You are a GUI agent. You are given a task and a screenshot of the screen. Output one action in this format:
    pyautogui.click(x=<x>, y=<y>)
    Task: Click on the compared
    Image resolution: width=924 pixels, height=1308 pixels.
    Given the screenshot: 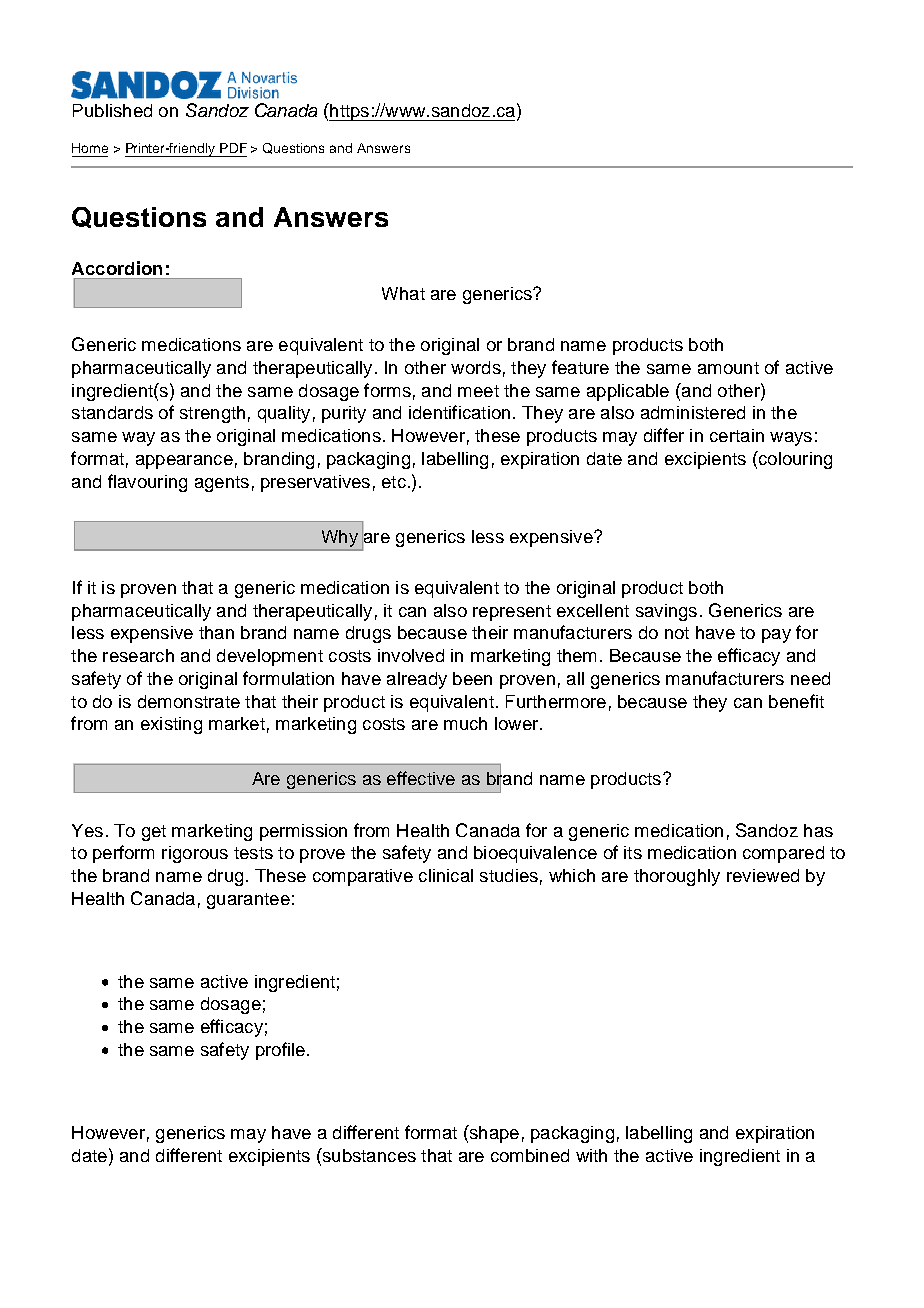 What is the action you would take?
    pyautogui.click(x=783, y=854)
